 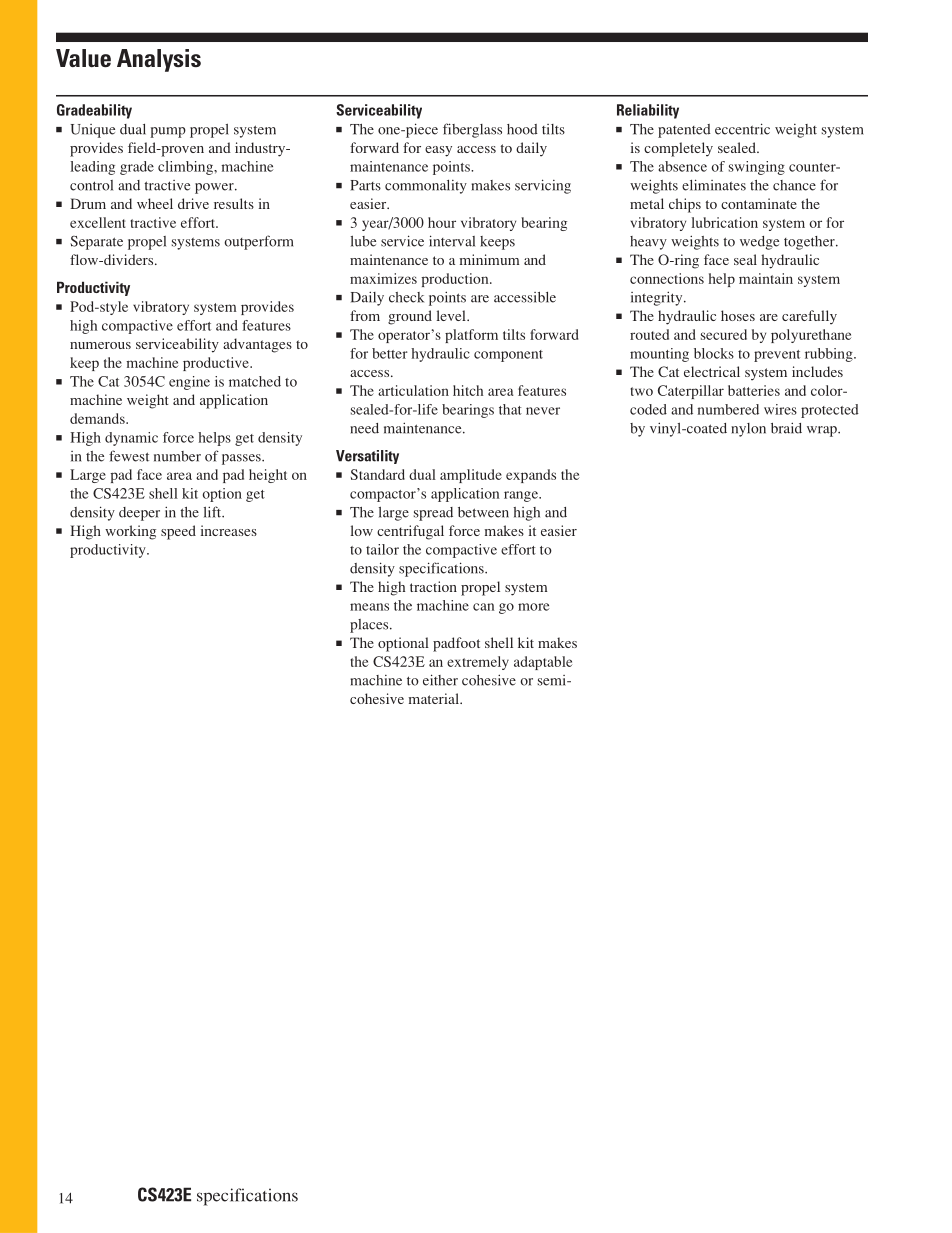 What do you see at coordinates (543, 663) in the image?
I see `adaptable` at bounding box center [543, 663].
